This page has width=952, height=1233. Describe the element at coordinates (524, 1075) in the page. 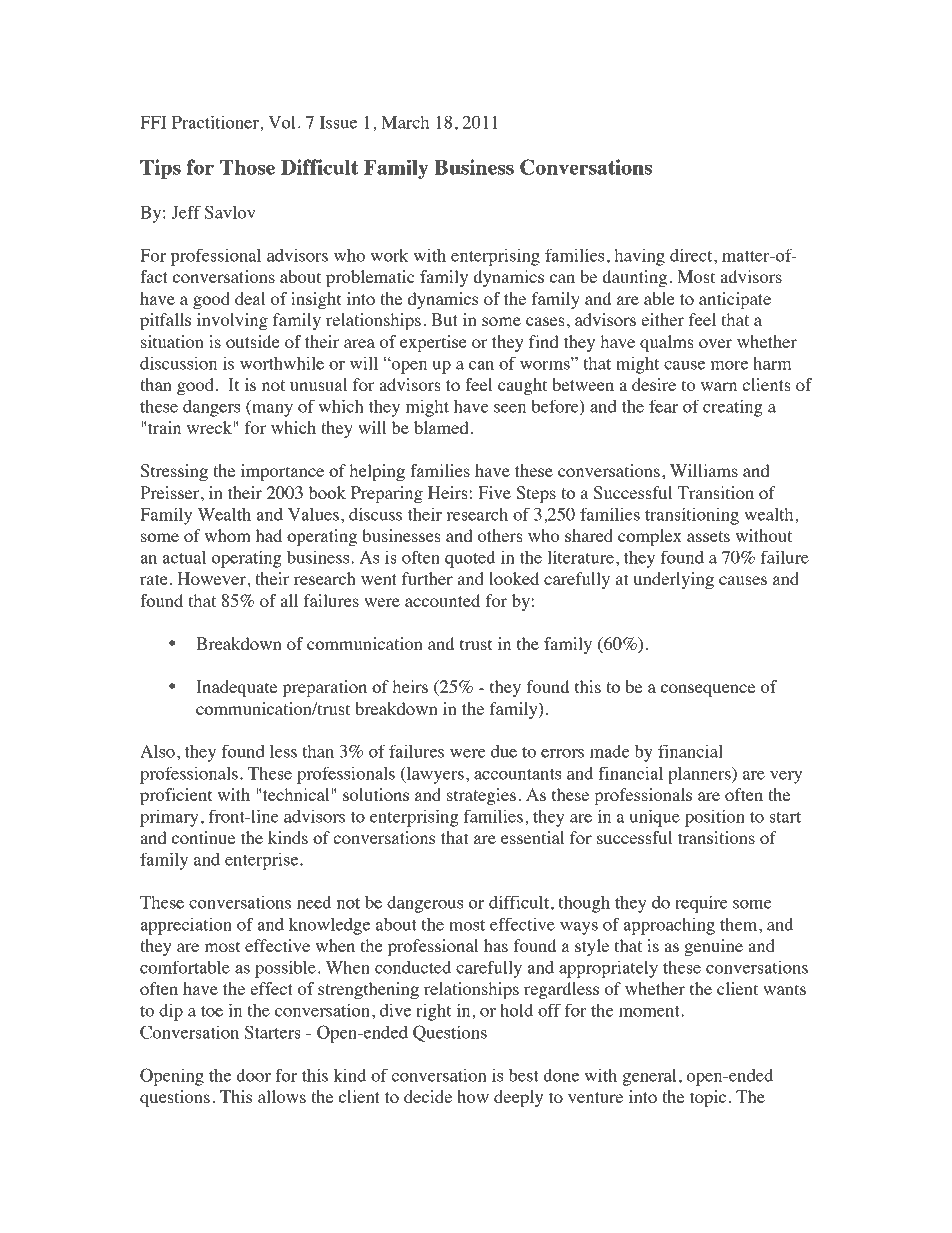

I see `best` at that location.
